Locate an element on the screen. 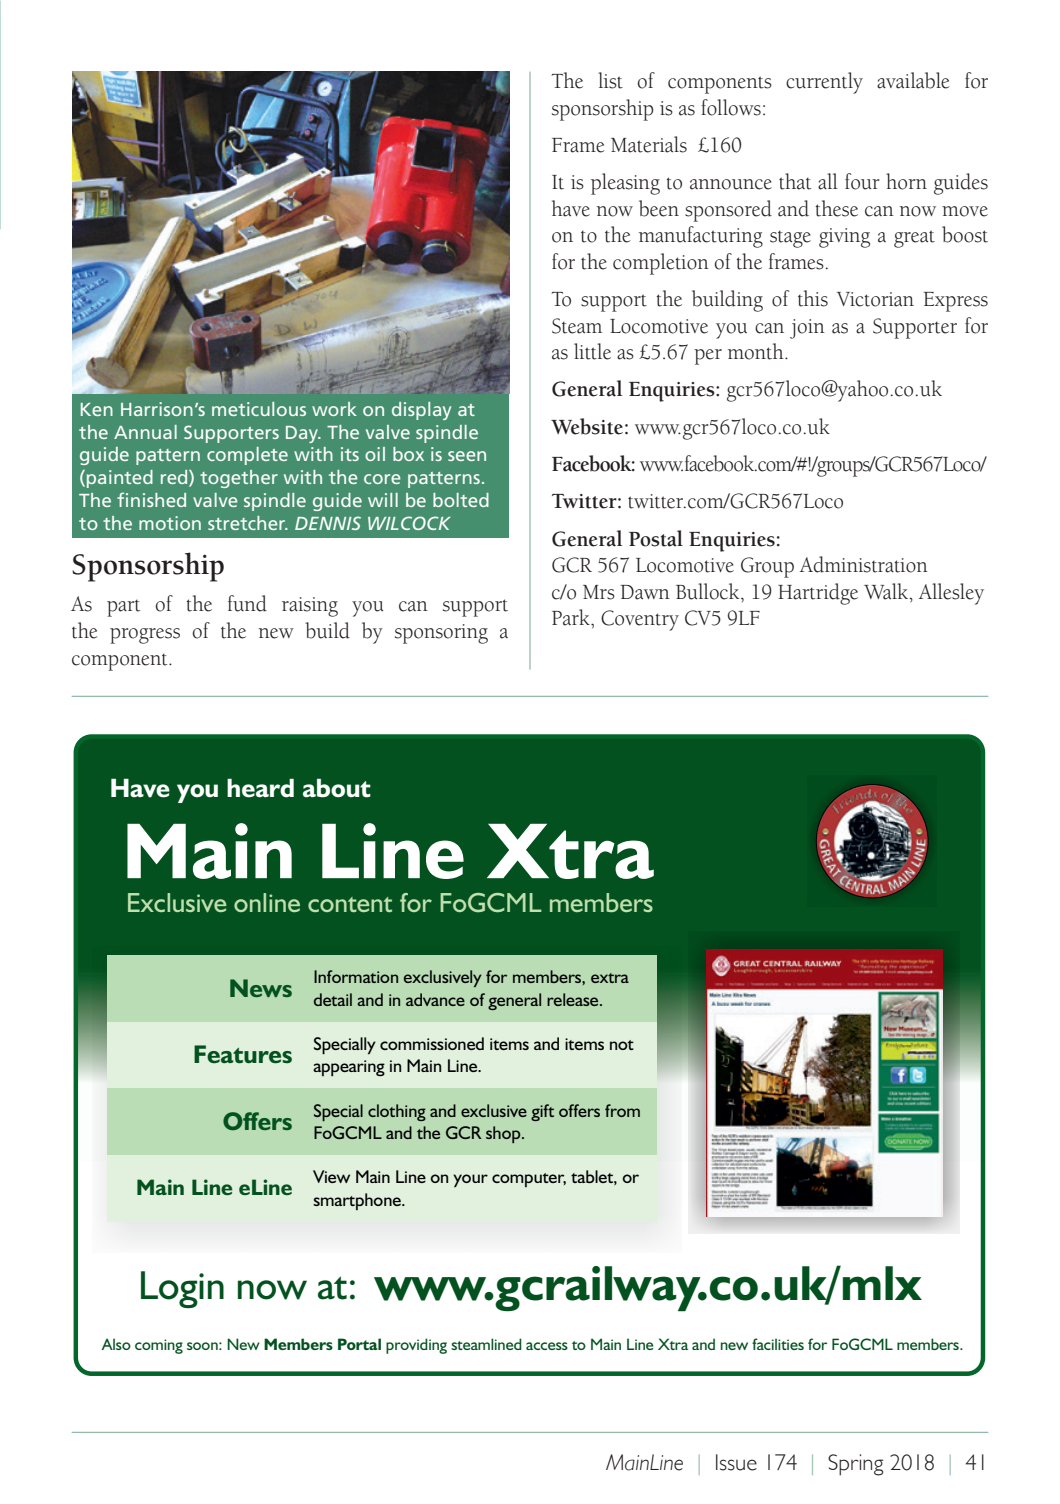 Image resolution: width=1060 pixels, height=1504 pixels. Features is located at coordinates (243, 1054).
